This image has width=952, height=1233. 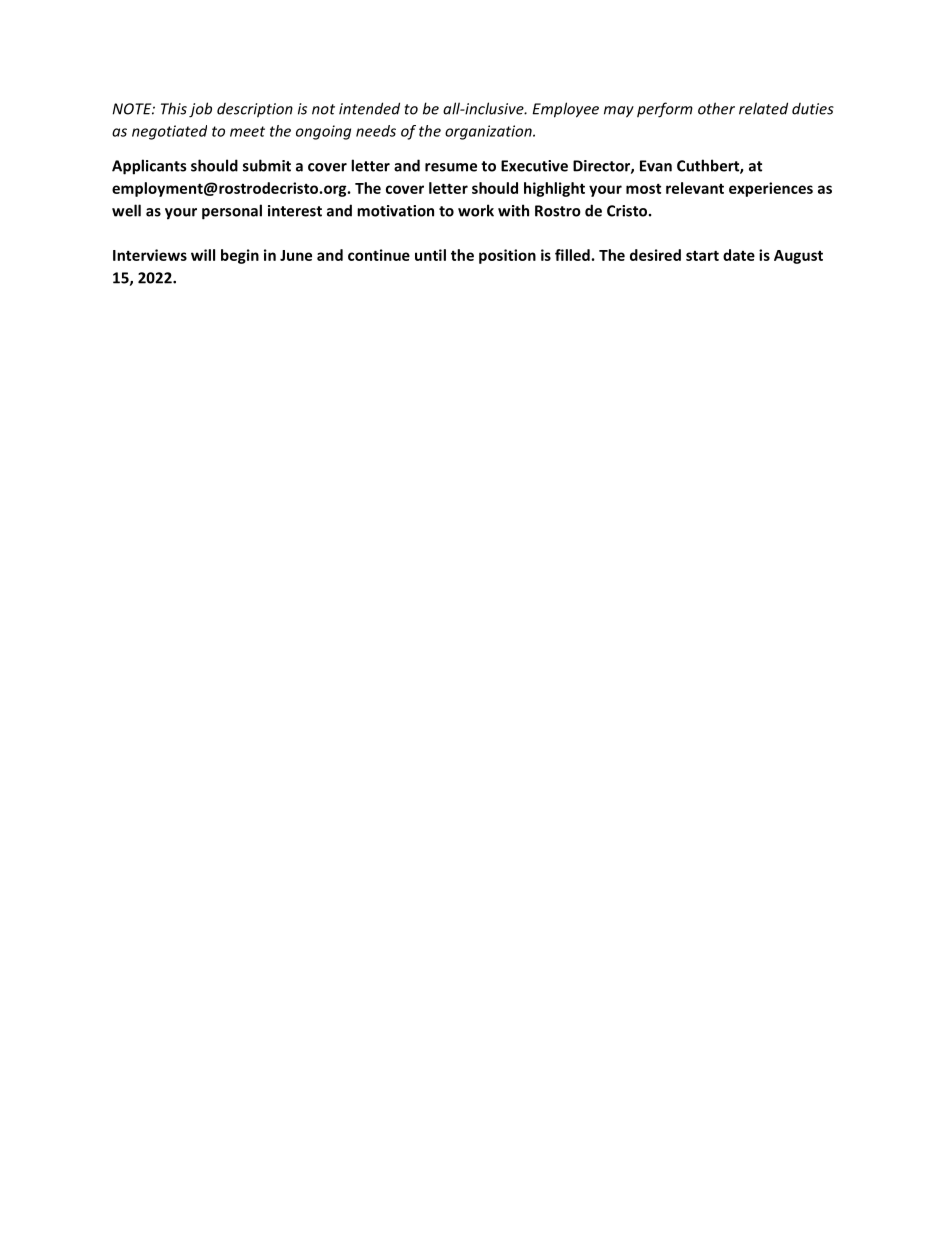 I want to click on resume, so click(x=451, y=167).
